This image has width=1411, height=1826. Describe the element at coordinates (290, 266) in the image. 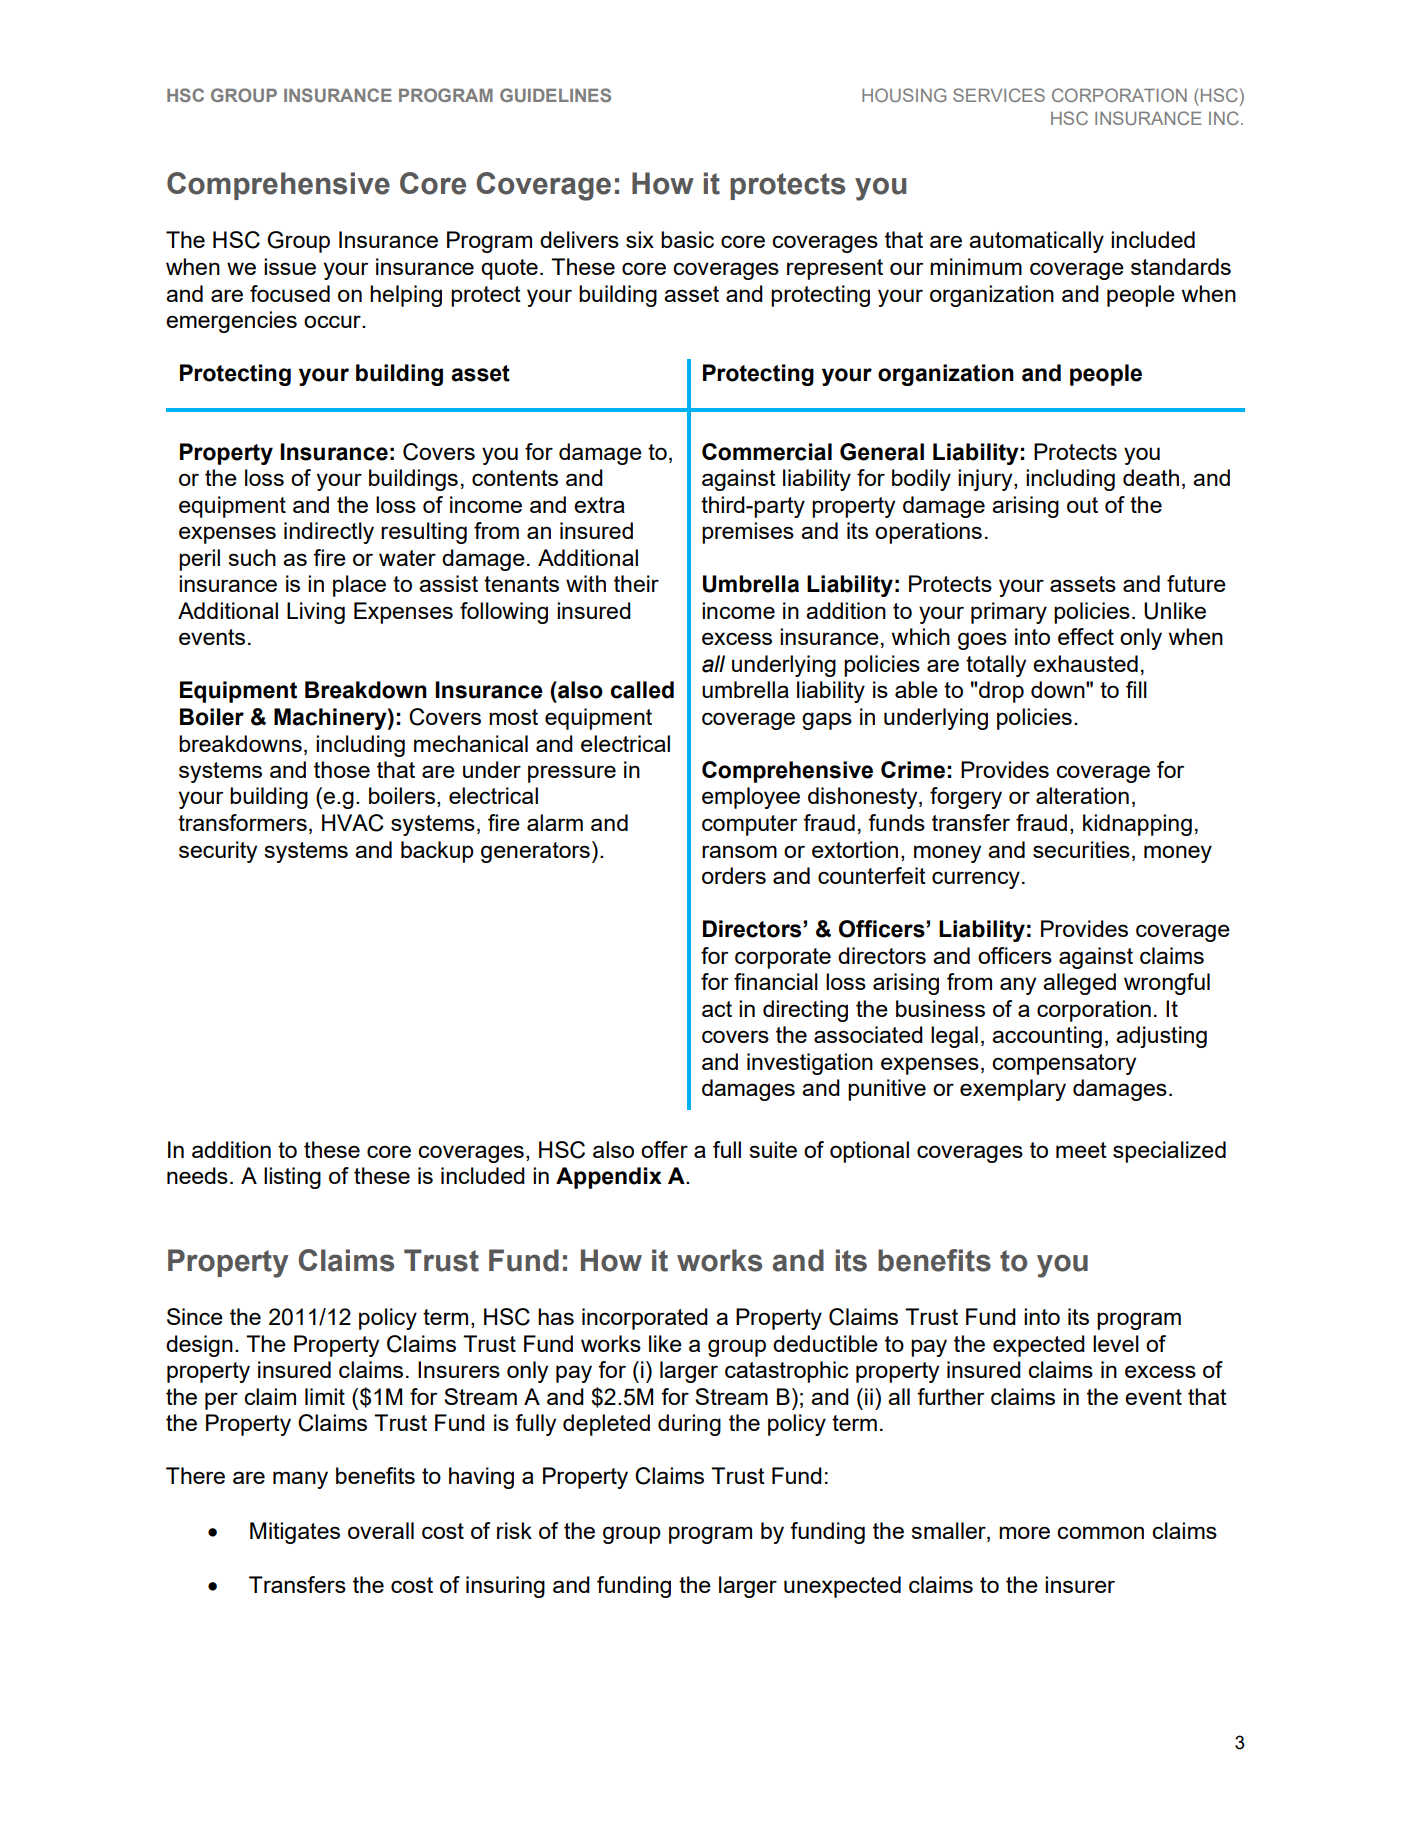

I see `issue` at that location.
